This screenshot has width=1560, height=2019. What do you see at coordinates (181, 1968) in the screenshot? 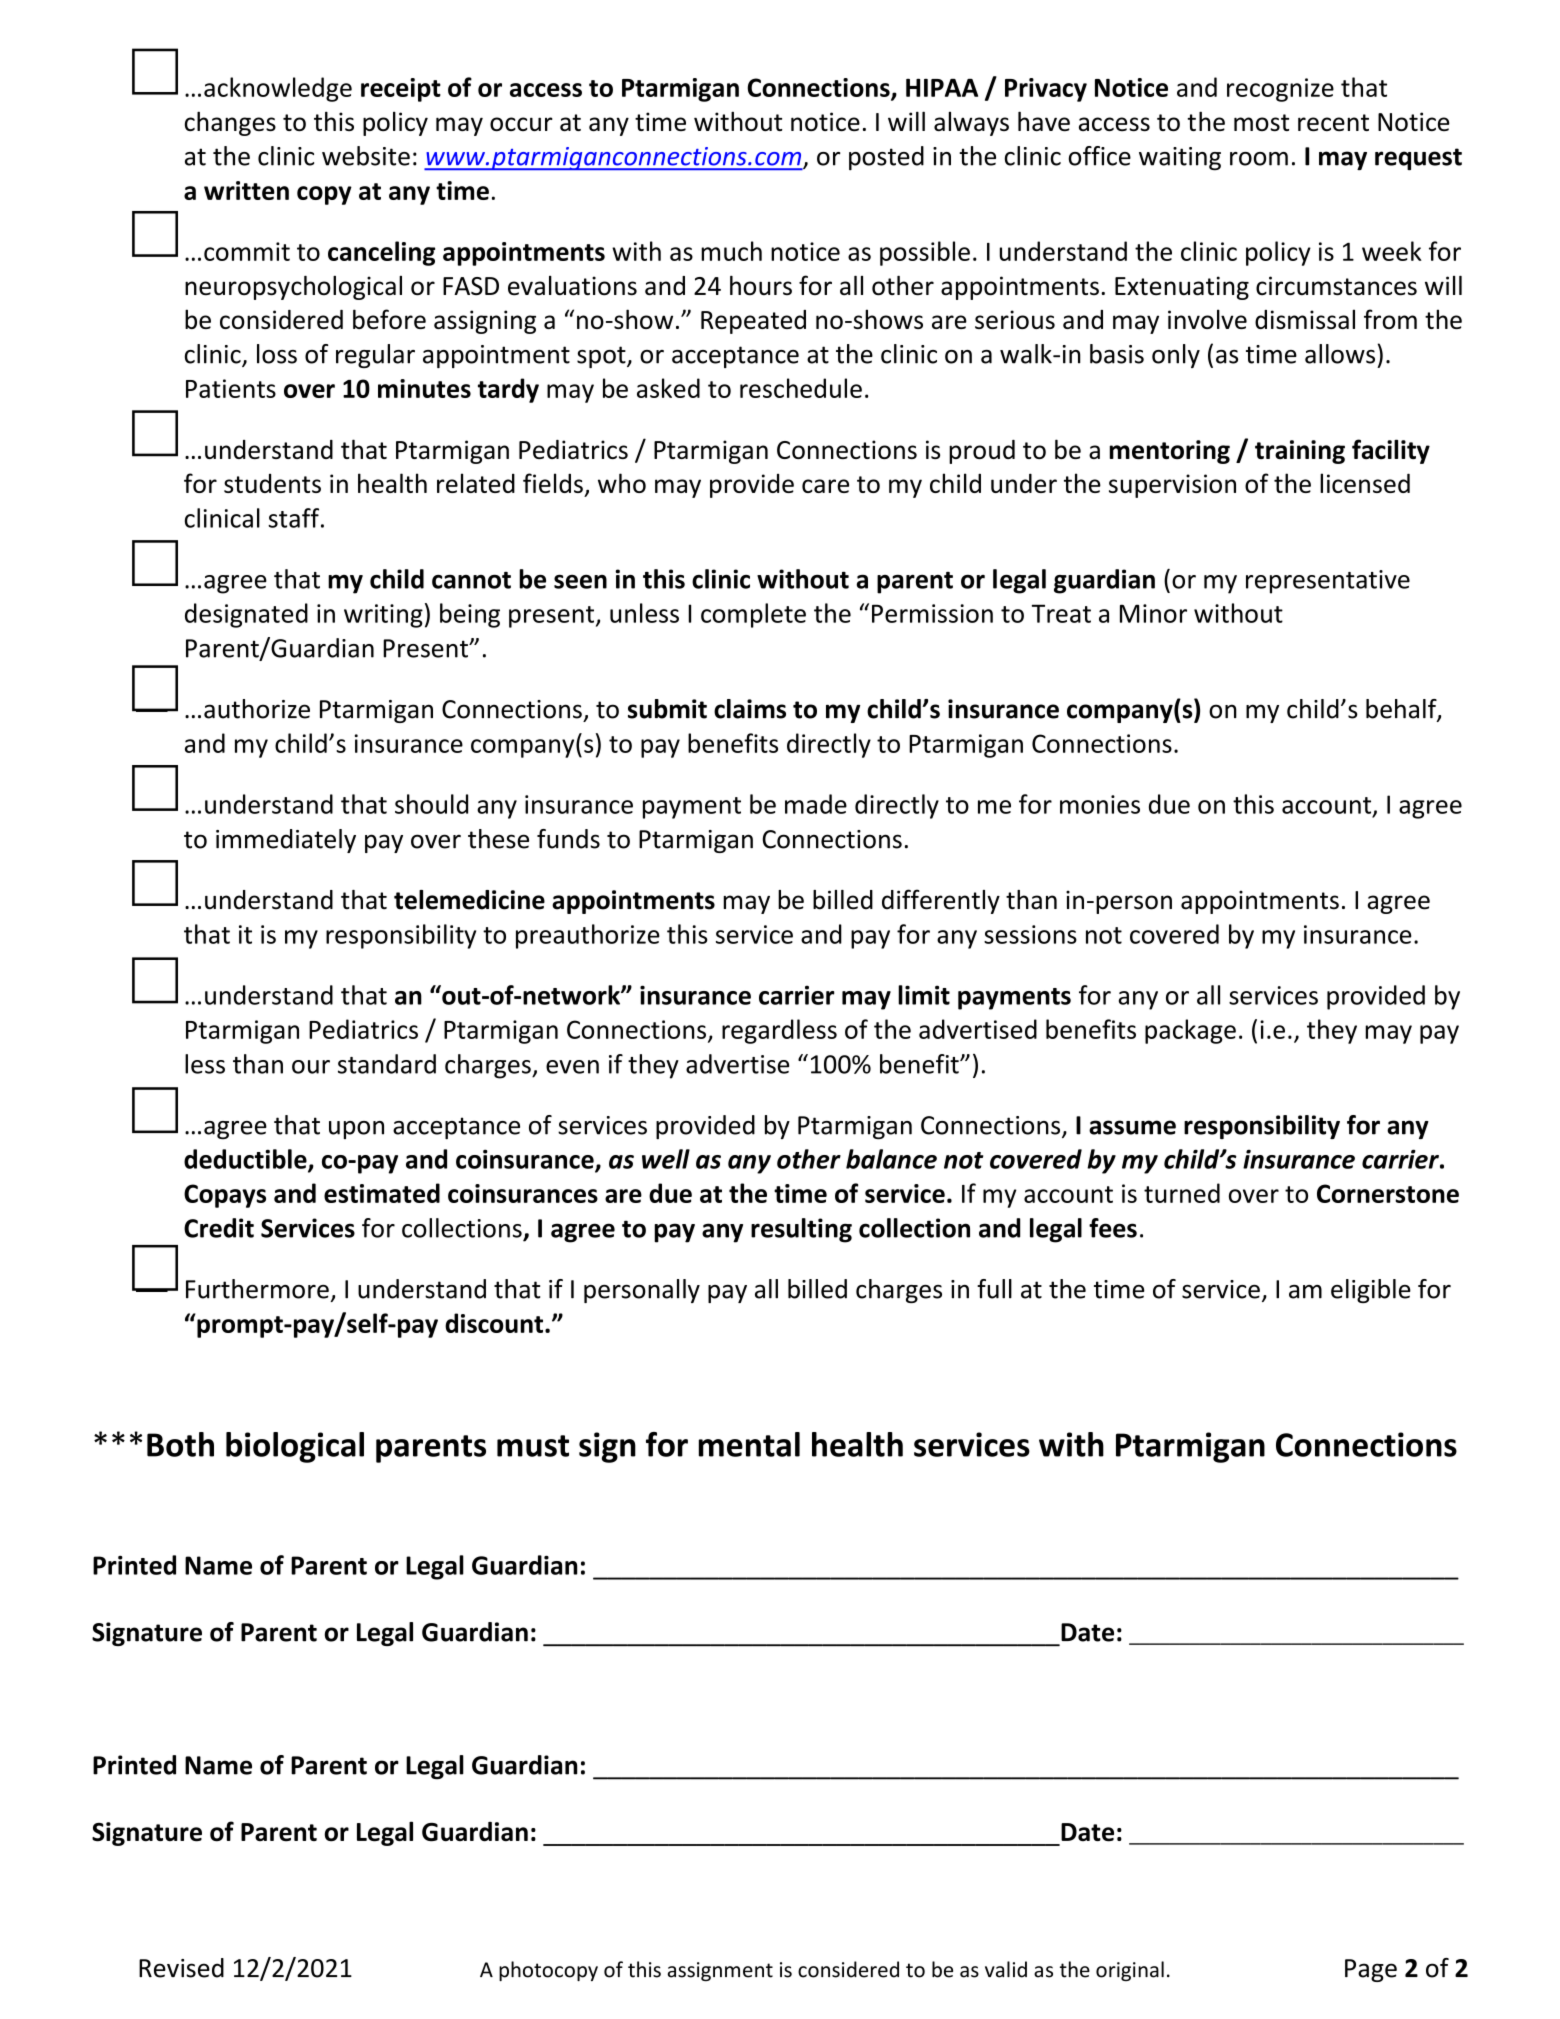
I see `Revised` at bounding box center [181, 1968].
